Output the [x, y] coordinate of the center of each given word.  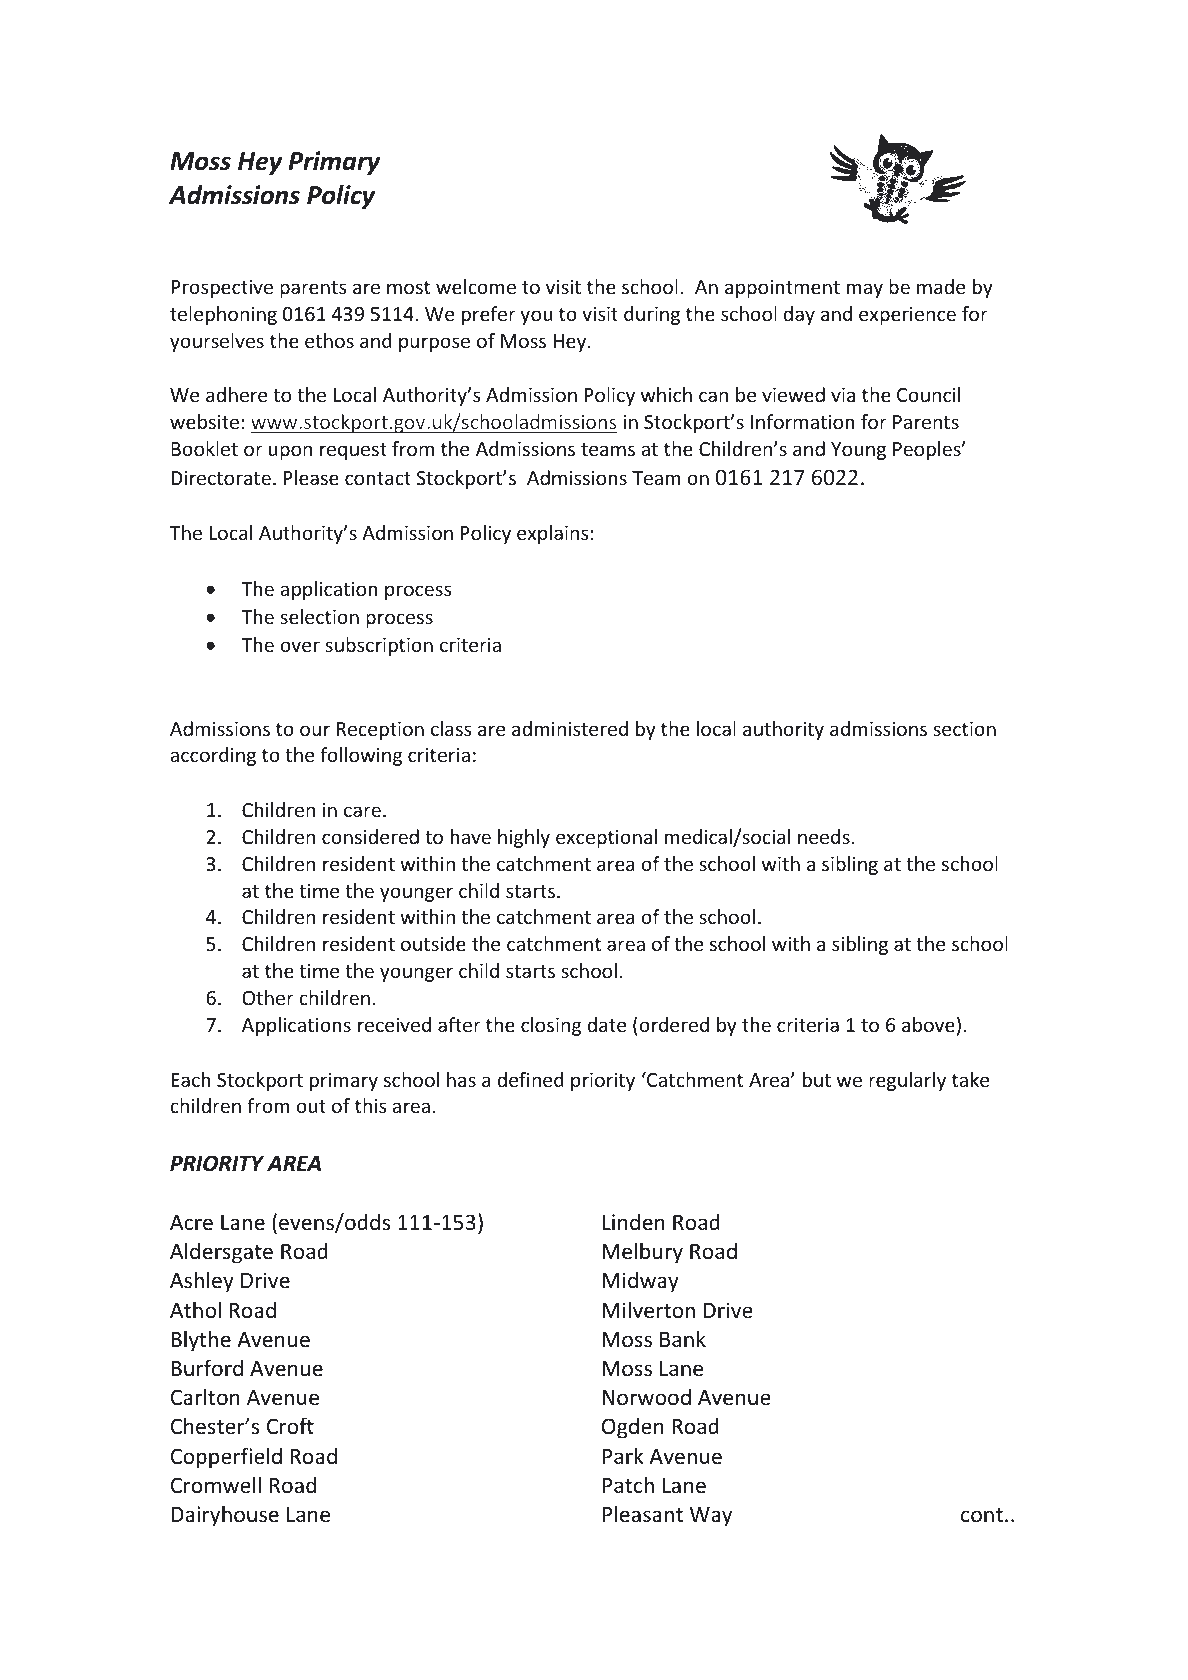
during [652, 315]
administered [570, 728]
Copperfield [226, 1458]
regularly [907, 1081]
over [300, 646]
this [370, 1105]
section [964, 728]
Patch [628, 1485]
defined [530, 1079]
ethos [329, 340]
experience [907, 315]
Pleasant [642, 1514]
